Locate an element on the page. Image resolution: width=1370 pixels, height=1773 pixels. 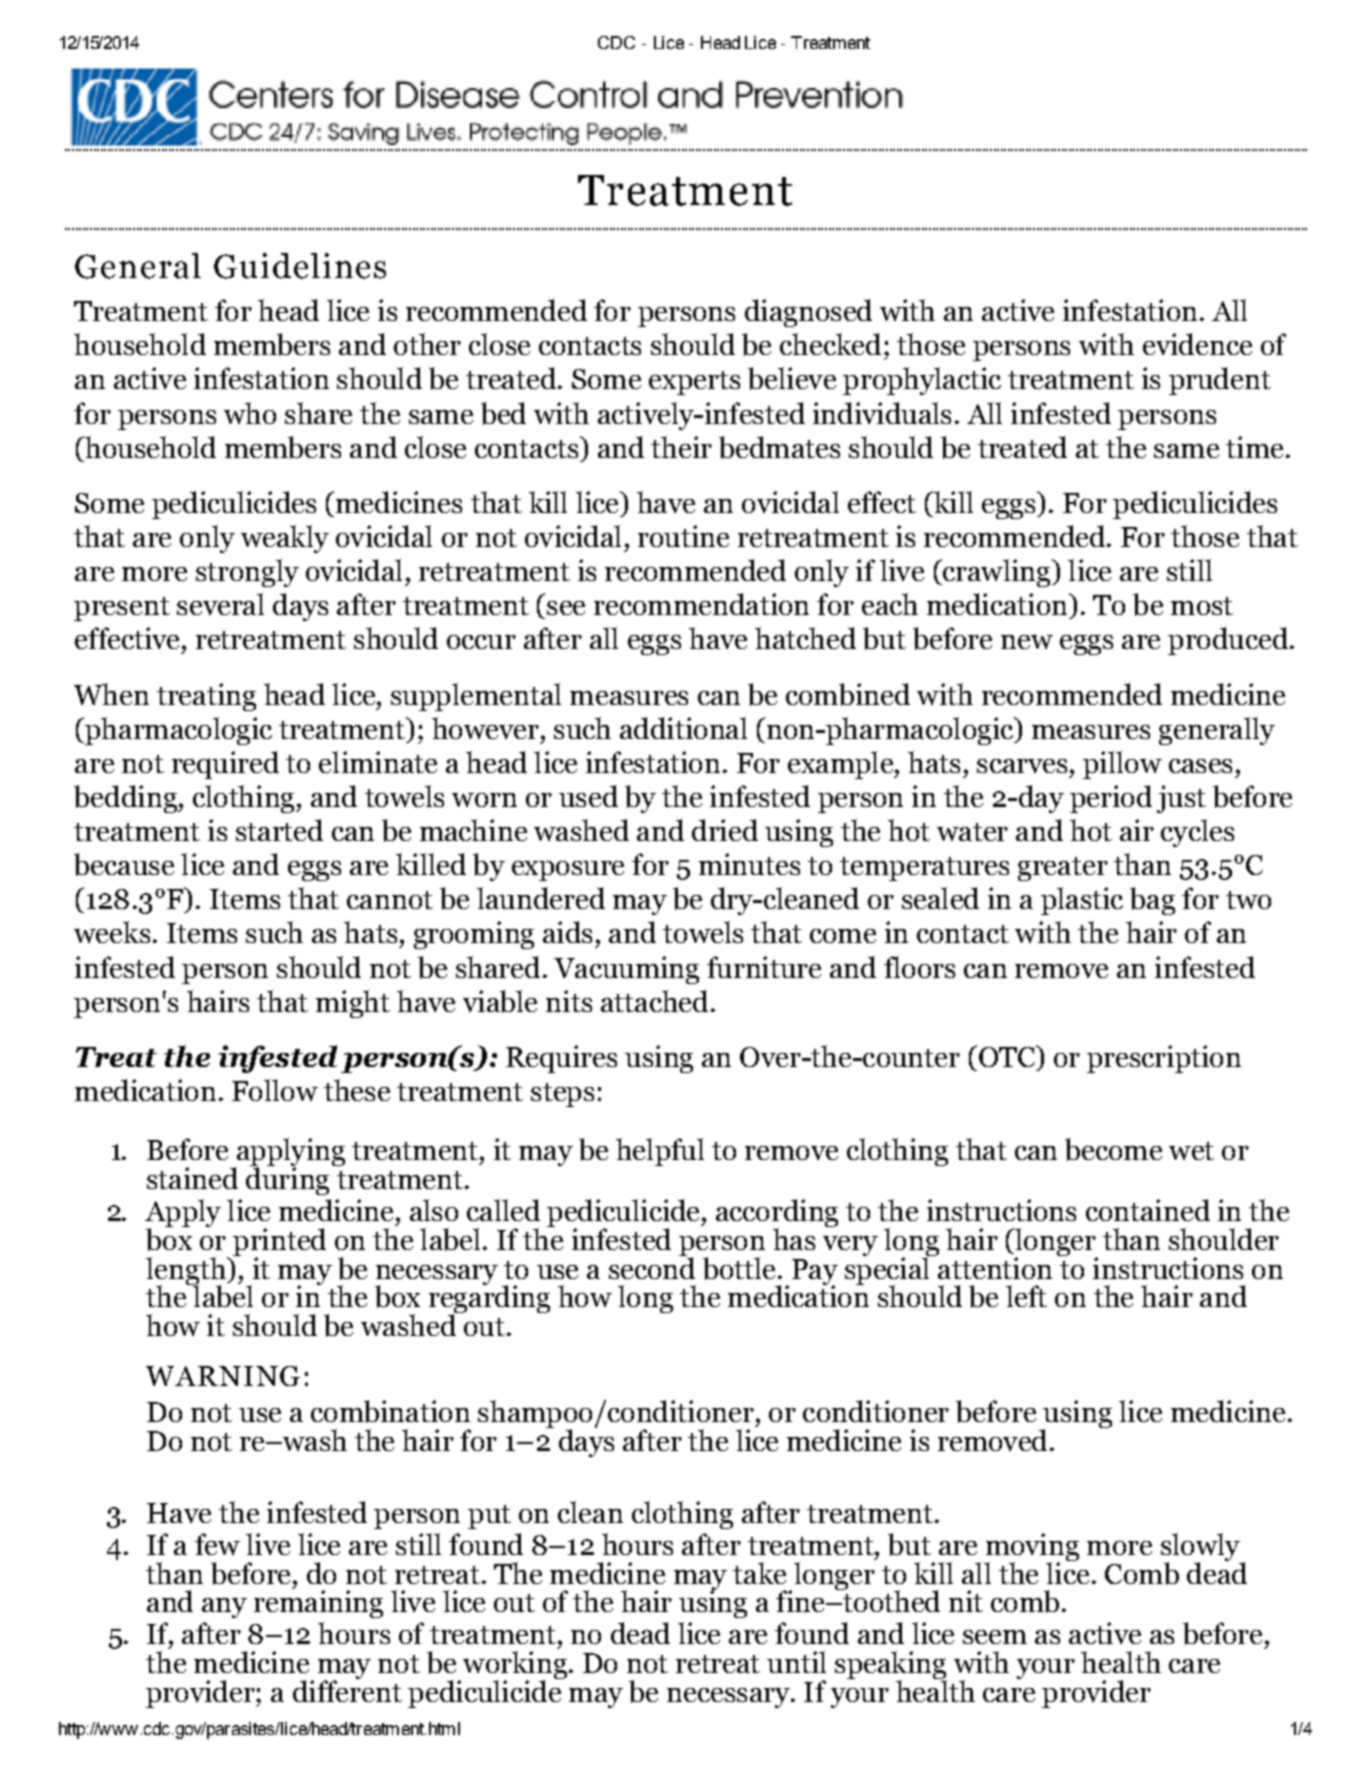
evidence is located at coordinates (1197, 344).
